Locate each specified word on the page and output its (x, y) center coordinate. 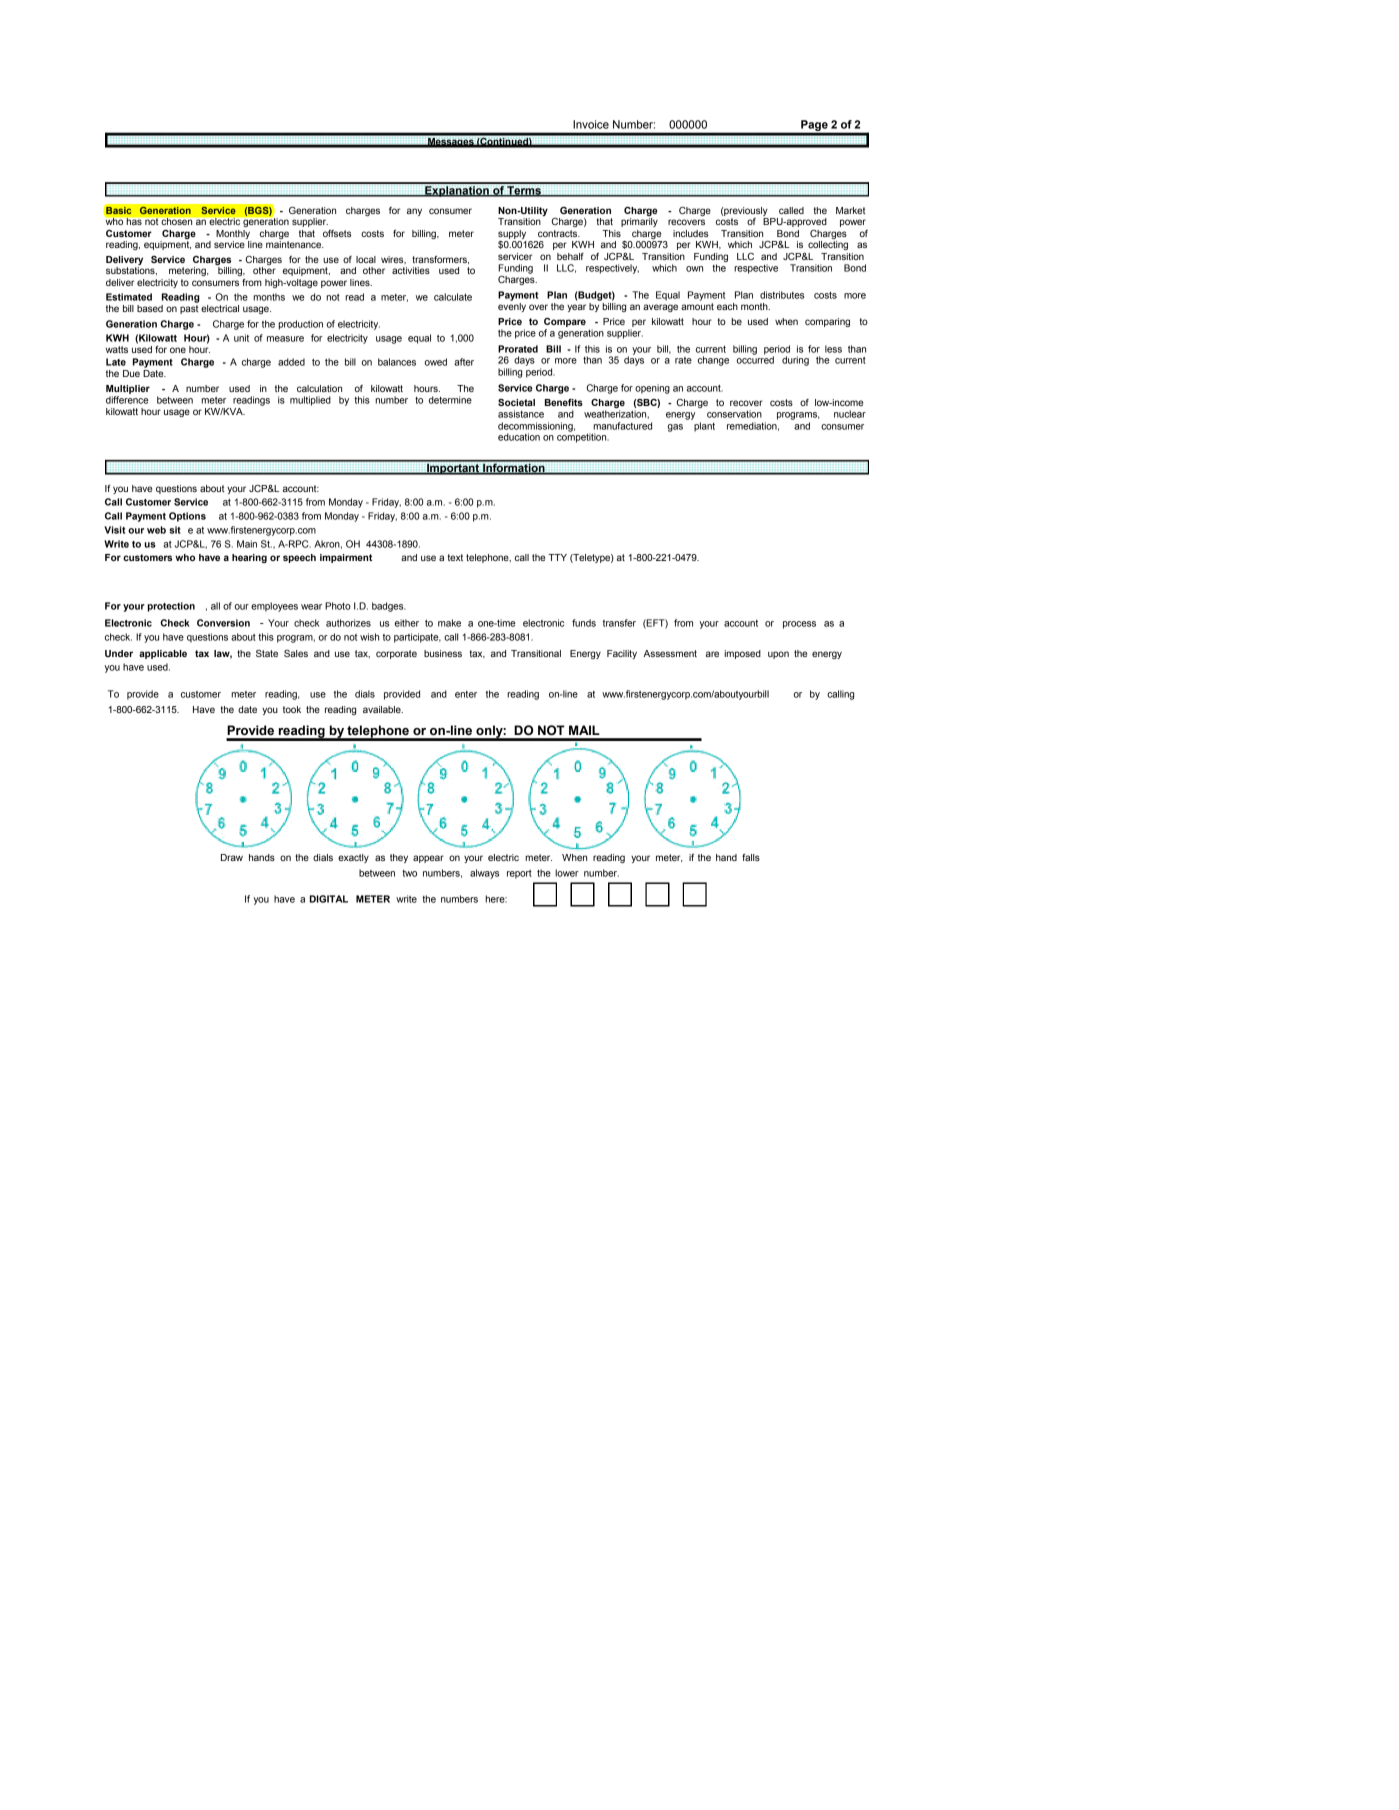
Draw (232, 857)
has (134, 221)
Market (850, 210)
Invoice (591, 124)
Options (187, 517)
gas (675, 428)
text (455, 557)
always (484, 874)
